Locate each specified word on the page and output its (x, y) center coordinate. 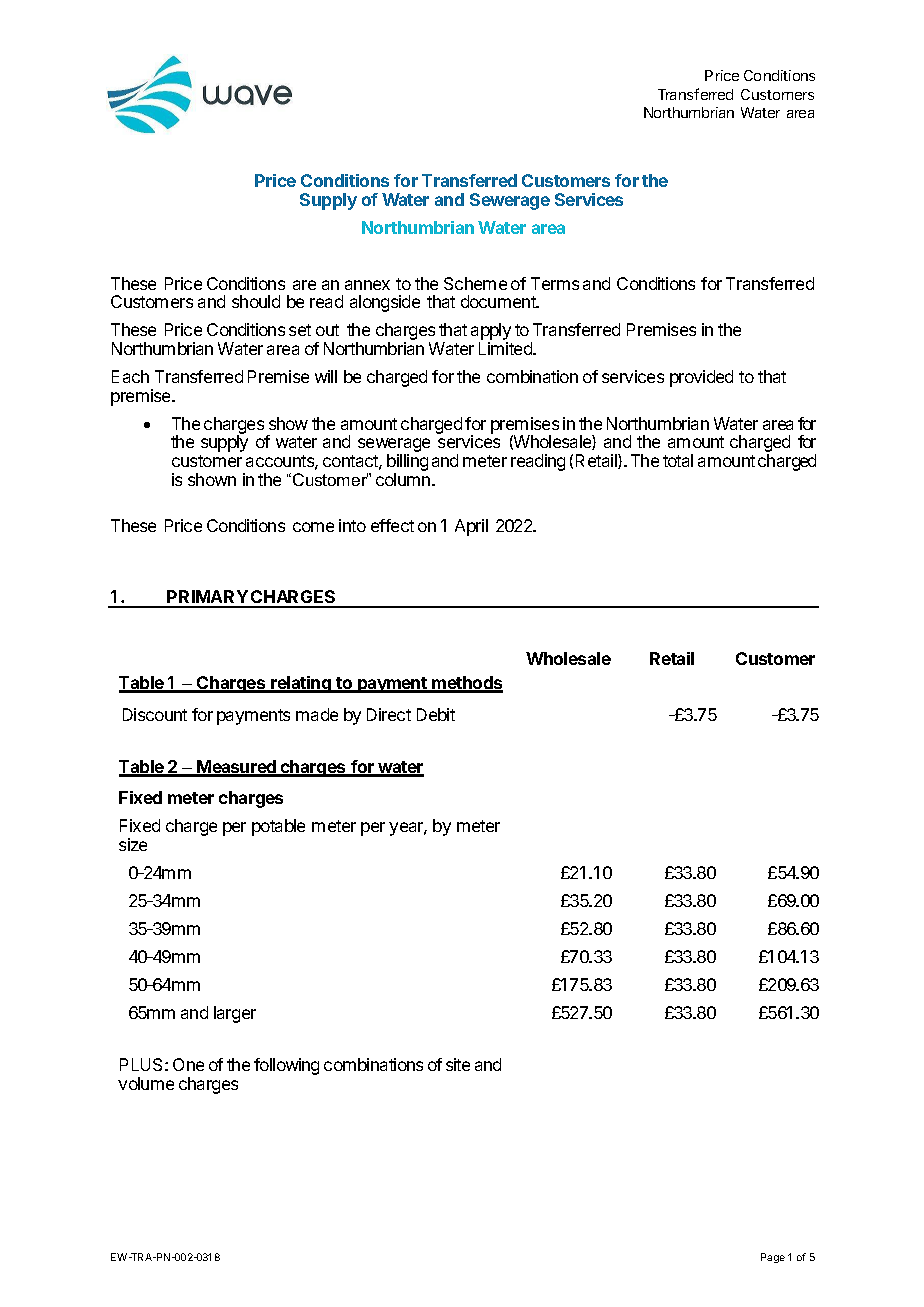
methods (467, 684)
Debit (436, 714)
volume (146, 1083)
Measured (237, 768)
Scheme (475, 283)
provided (701, 378)
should (256, 301)
